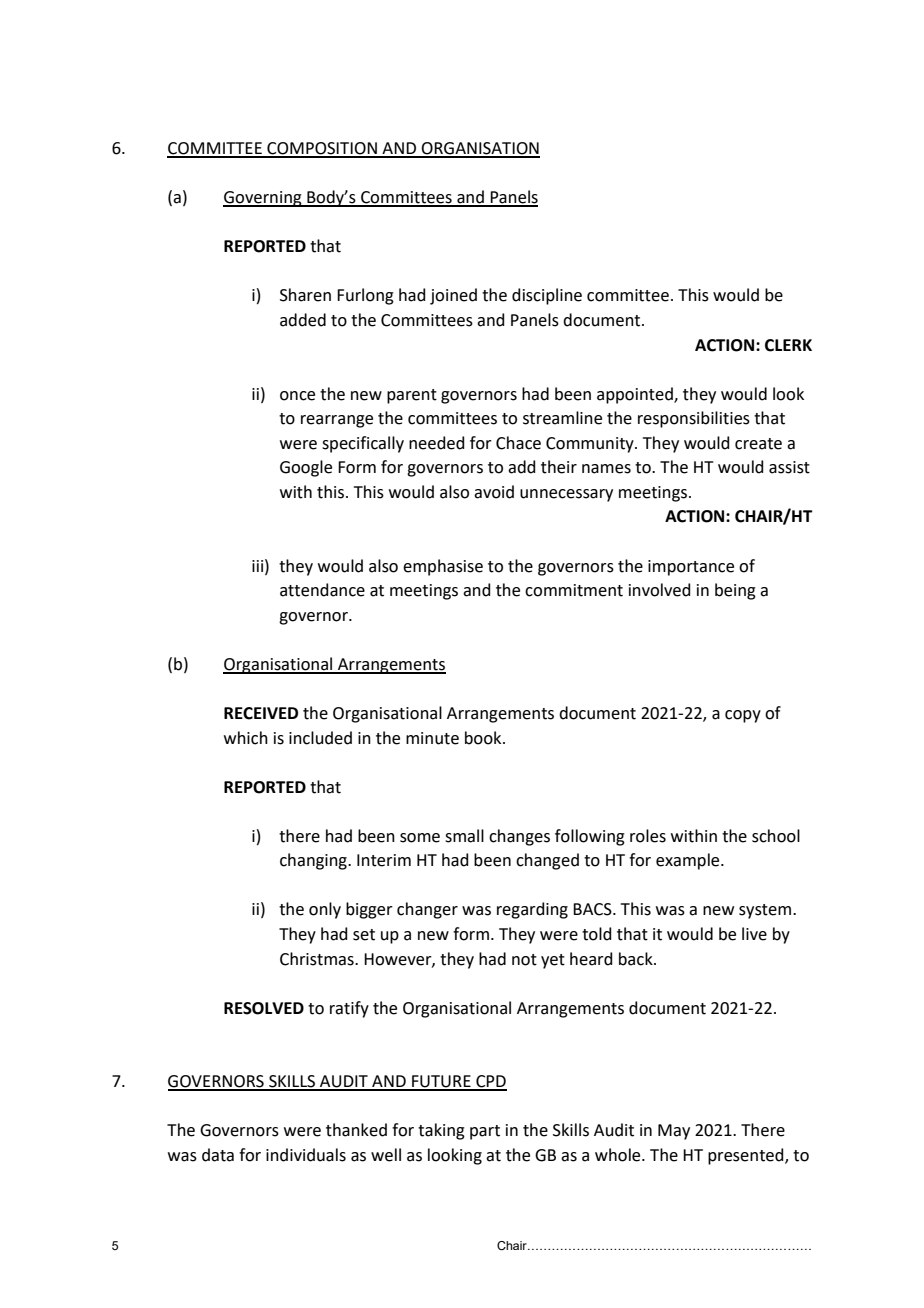 The width and height of the document is (924, 1308). What do you see at coordinates (306, 1155) in the document?
I see `individuals` at bounding box center [306, 1155].
